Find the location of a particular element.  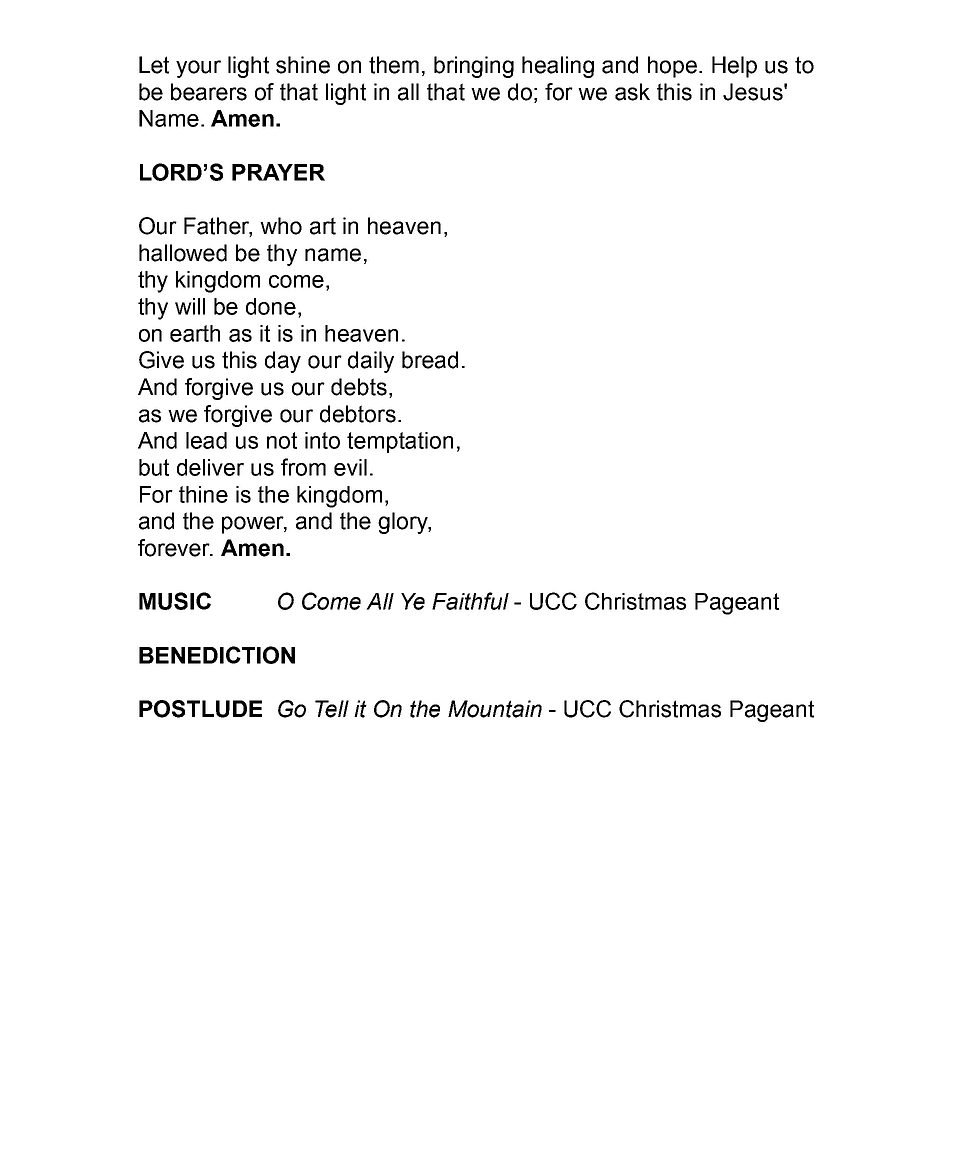

BENEDICTION is located at coordinates (217, 655).
